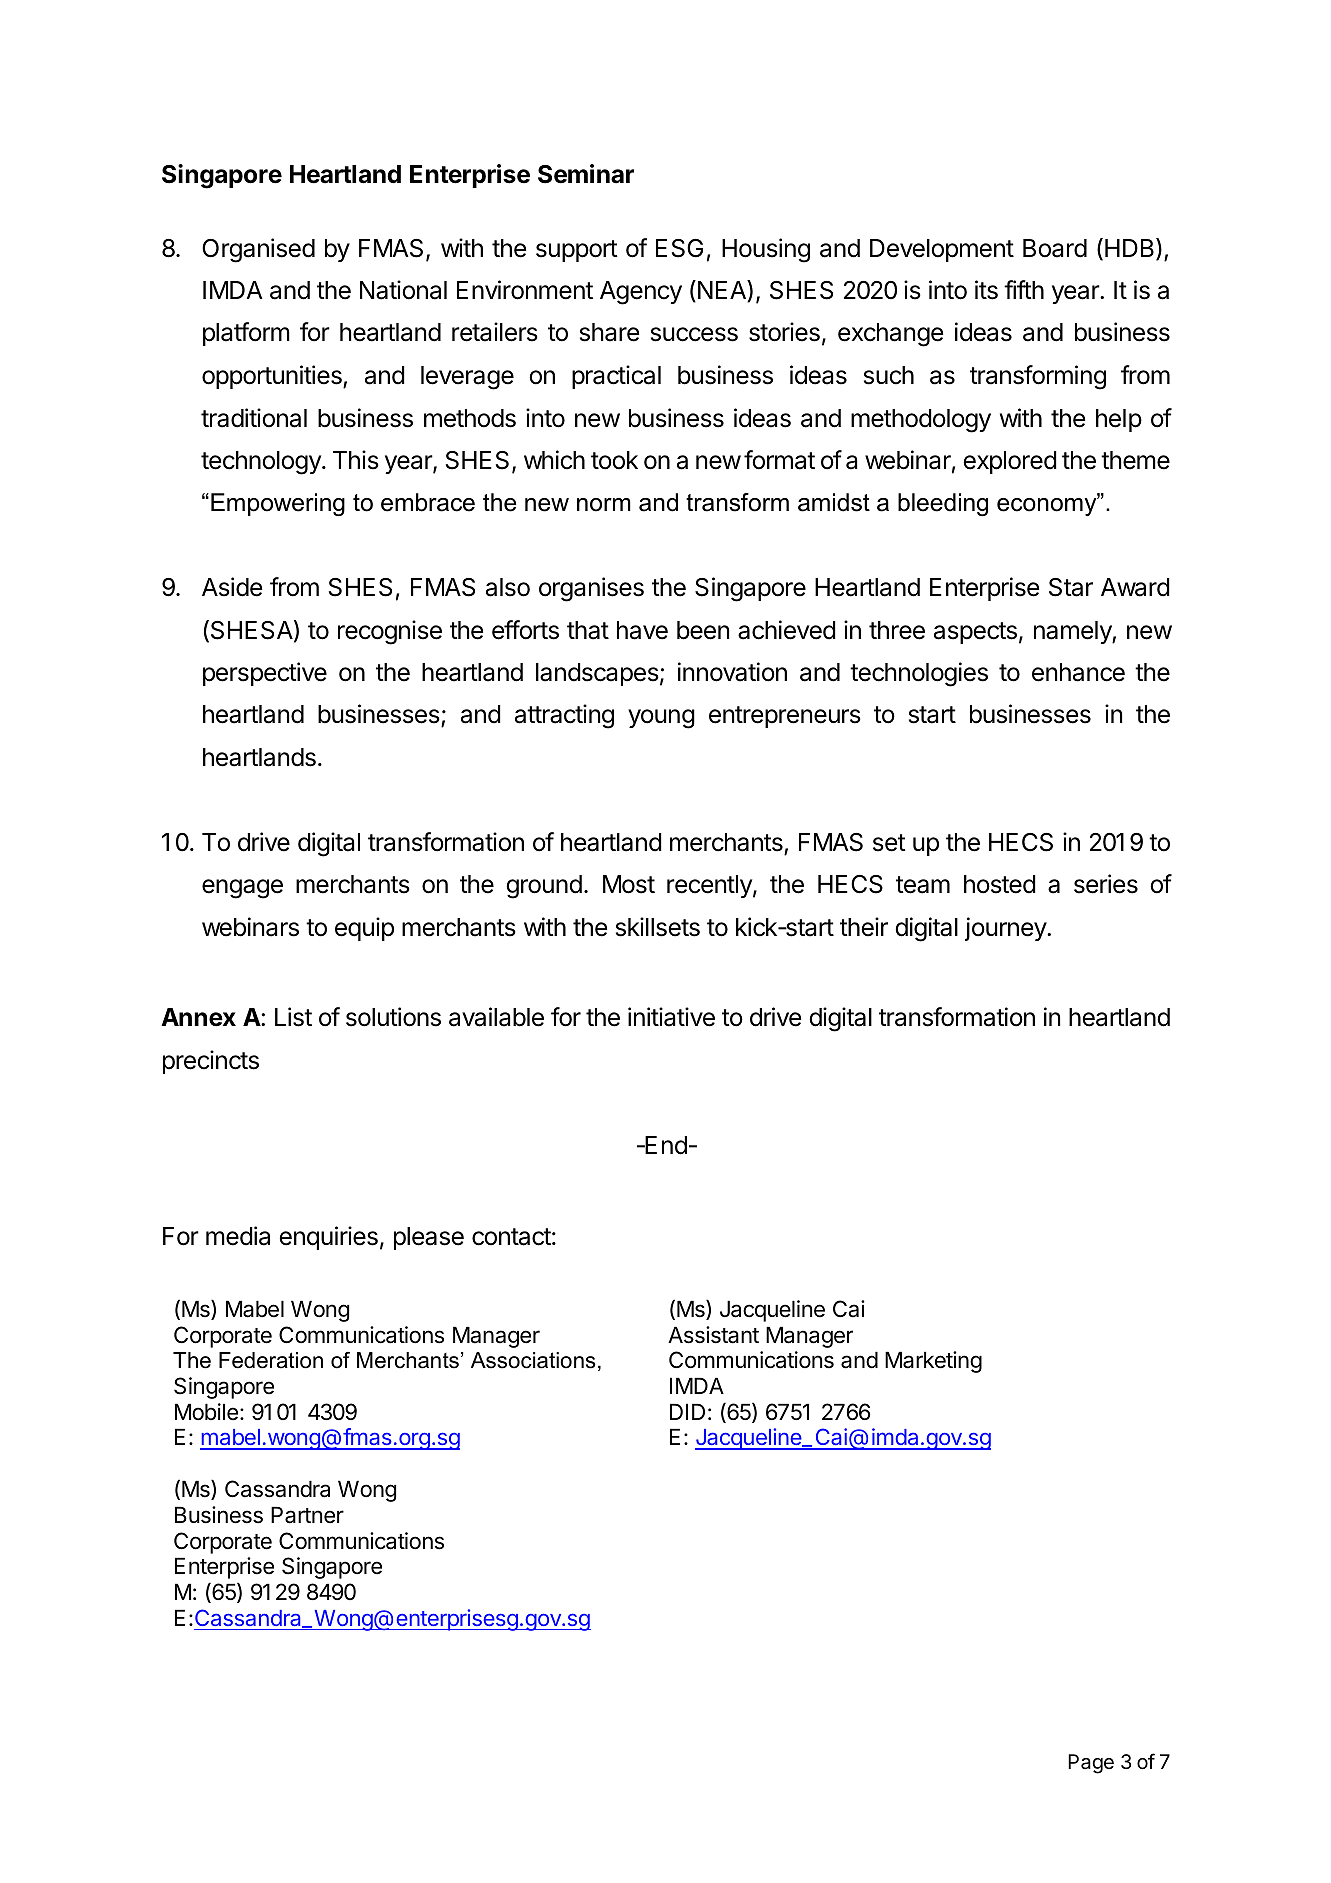  I want to click on hosted, so click(1000, 884).
